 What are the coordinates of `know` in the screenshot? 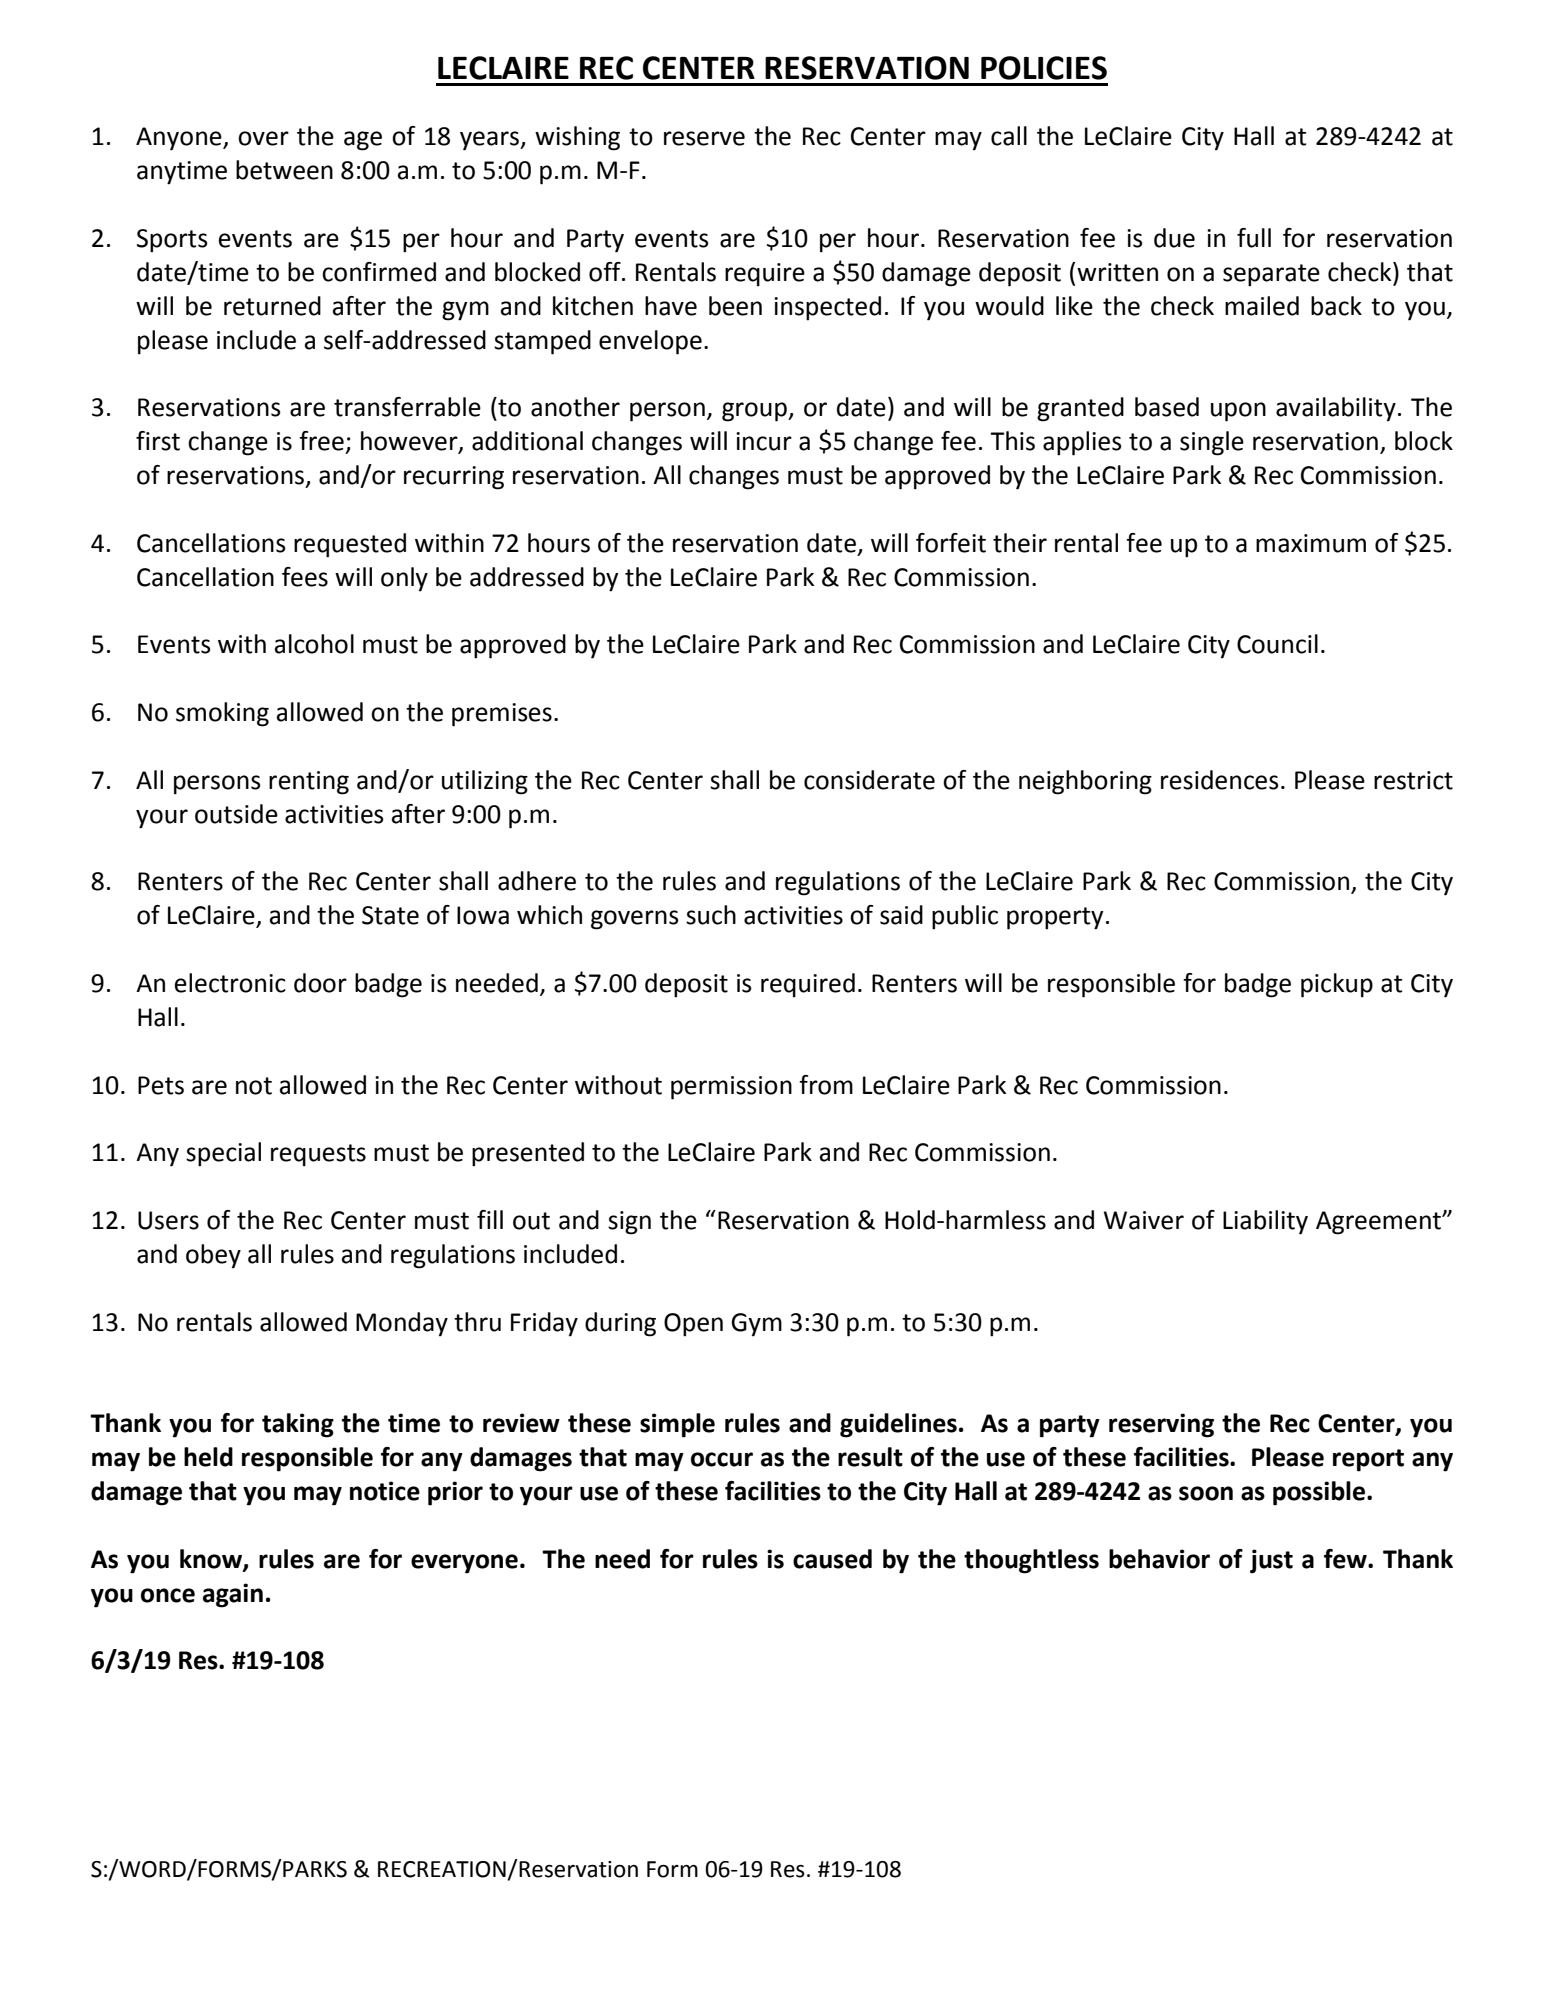 It's located at (212, 1560).
